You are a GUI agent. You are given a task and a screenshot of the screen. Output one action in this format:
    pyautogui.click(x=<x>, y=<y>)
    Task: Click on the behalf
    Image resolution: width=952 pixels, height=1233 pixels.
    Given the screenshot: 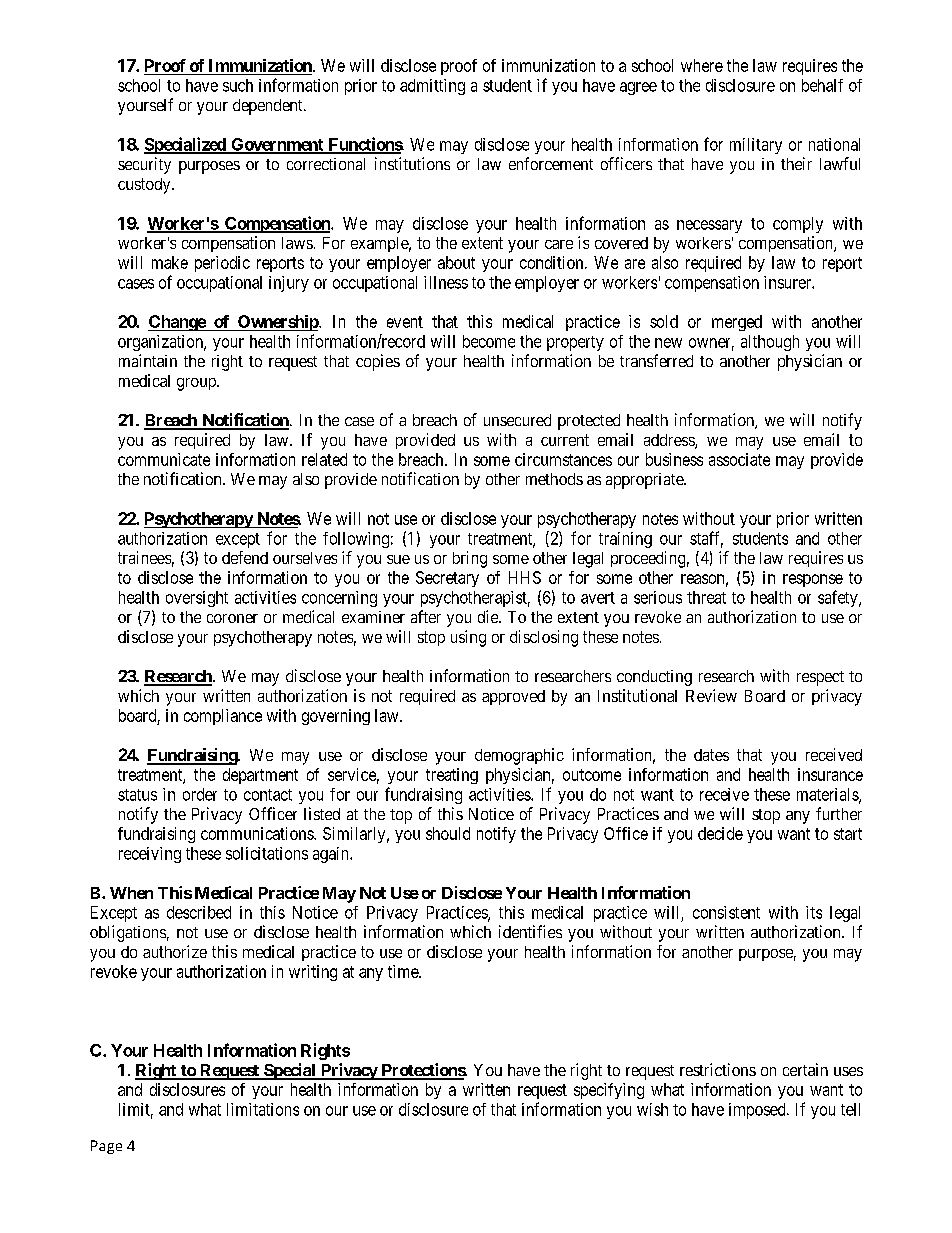 What is the action you would take?
    pyautogui.click(x=822, y=85)
